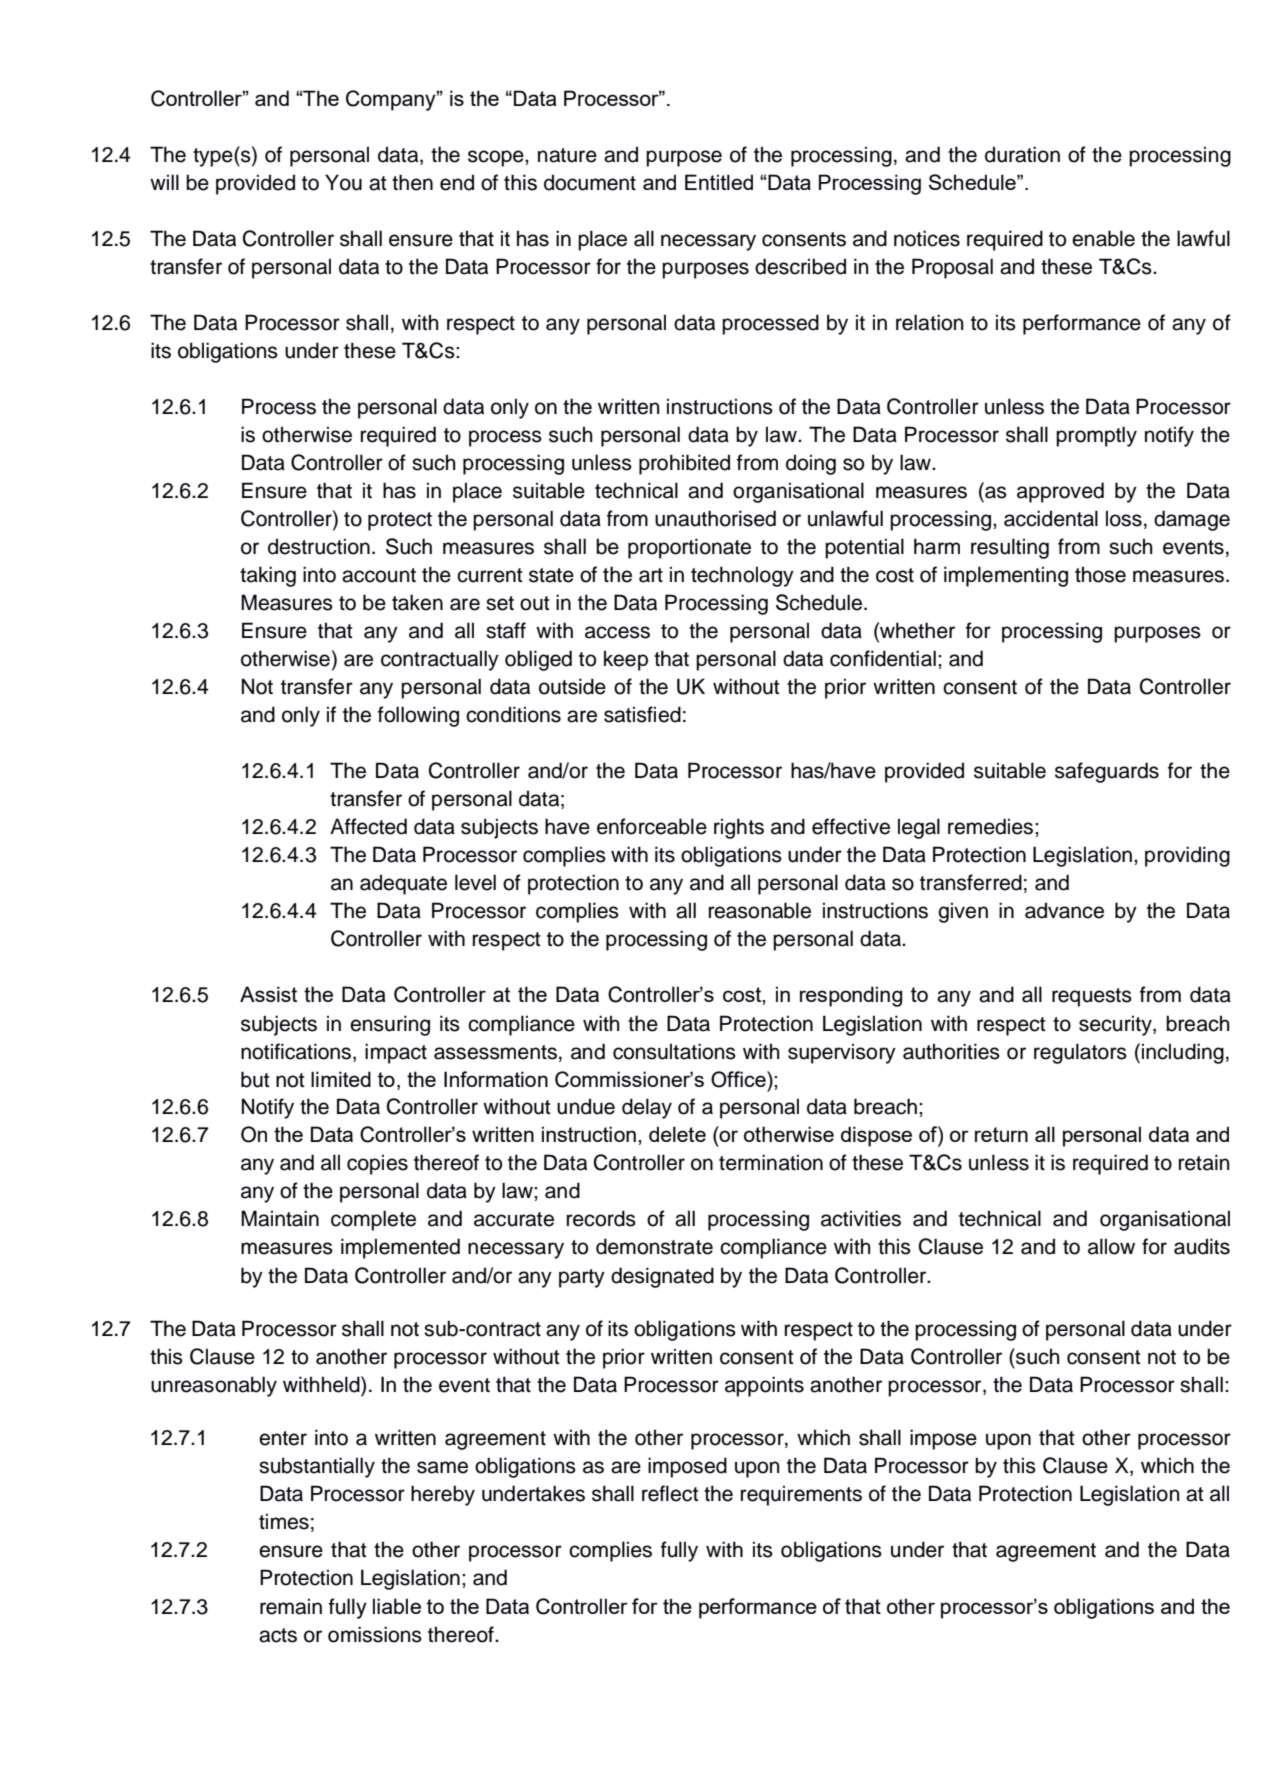 The image size is (1261, 1783). What do you see at coordinates (403, 884) in the screenshot?
I see `adequate` at bounding box center [403, 884].
